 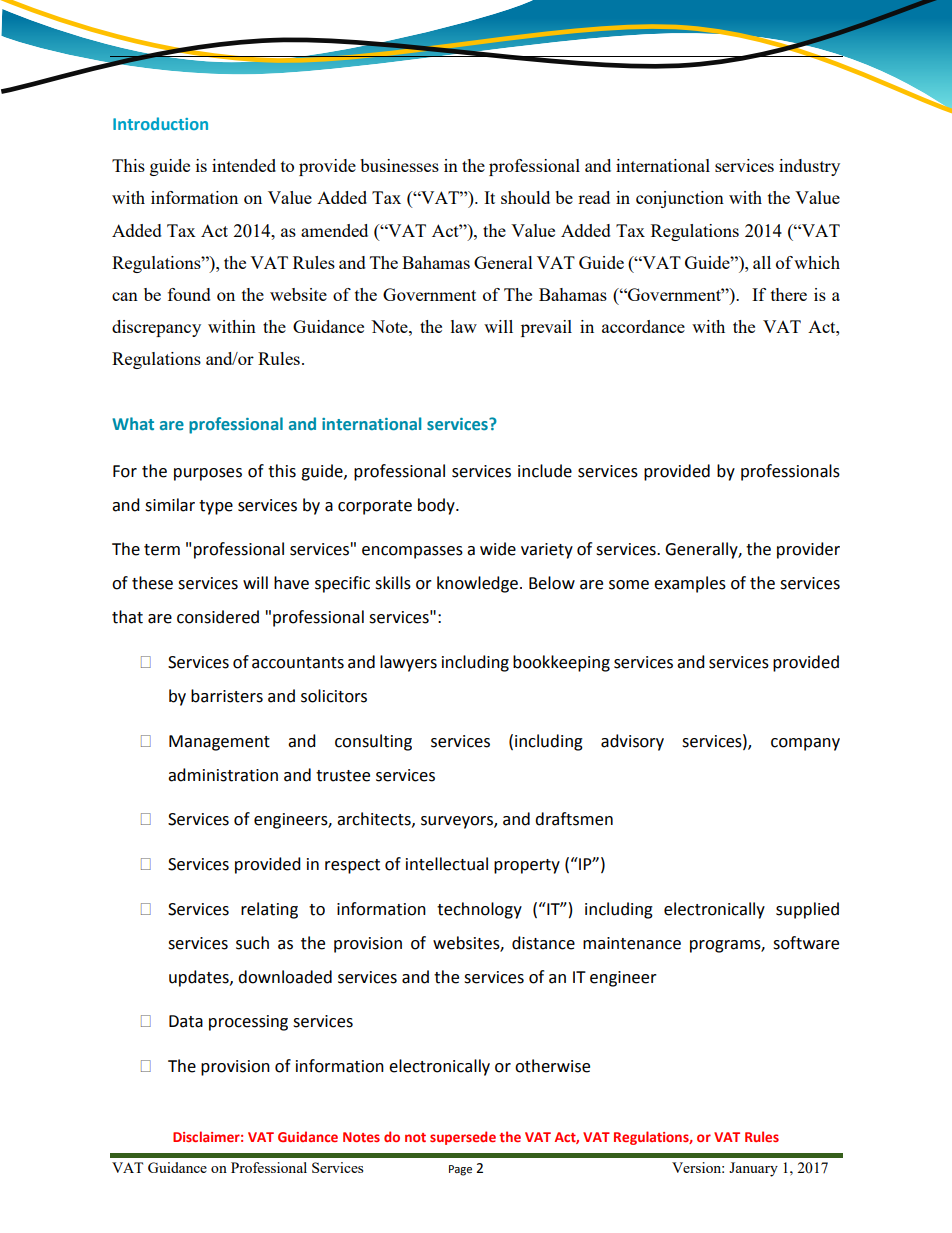 What do you see at coordinates (218, 617) in the screenshot?
I see `considered` at bounding box center [218, 617].
